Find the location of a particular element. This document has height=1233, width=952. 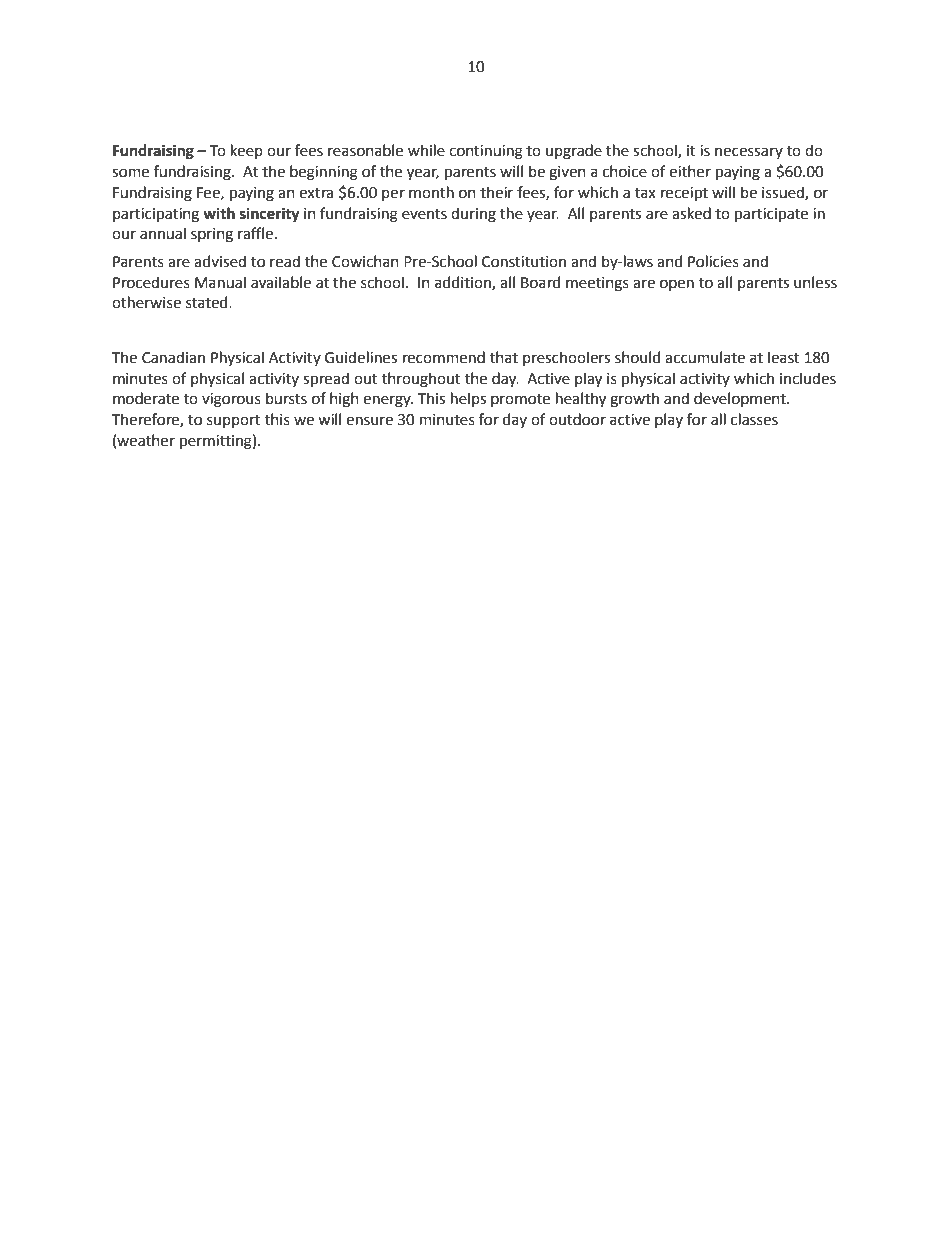

helps is located at coordinates (468, 399).
